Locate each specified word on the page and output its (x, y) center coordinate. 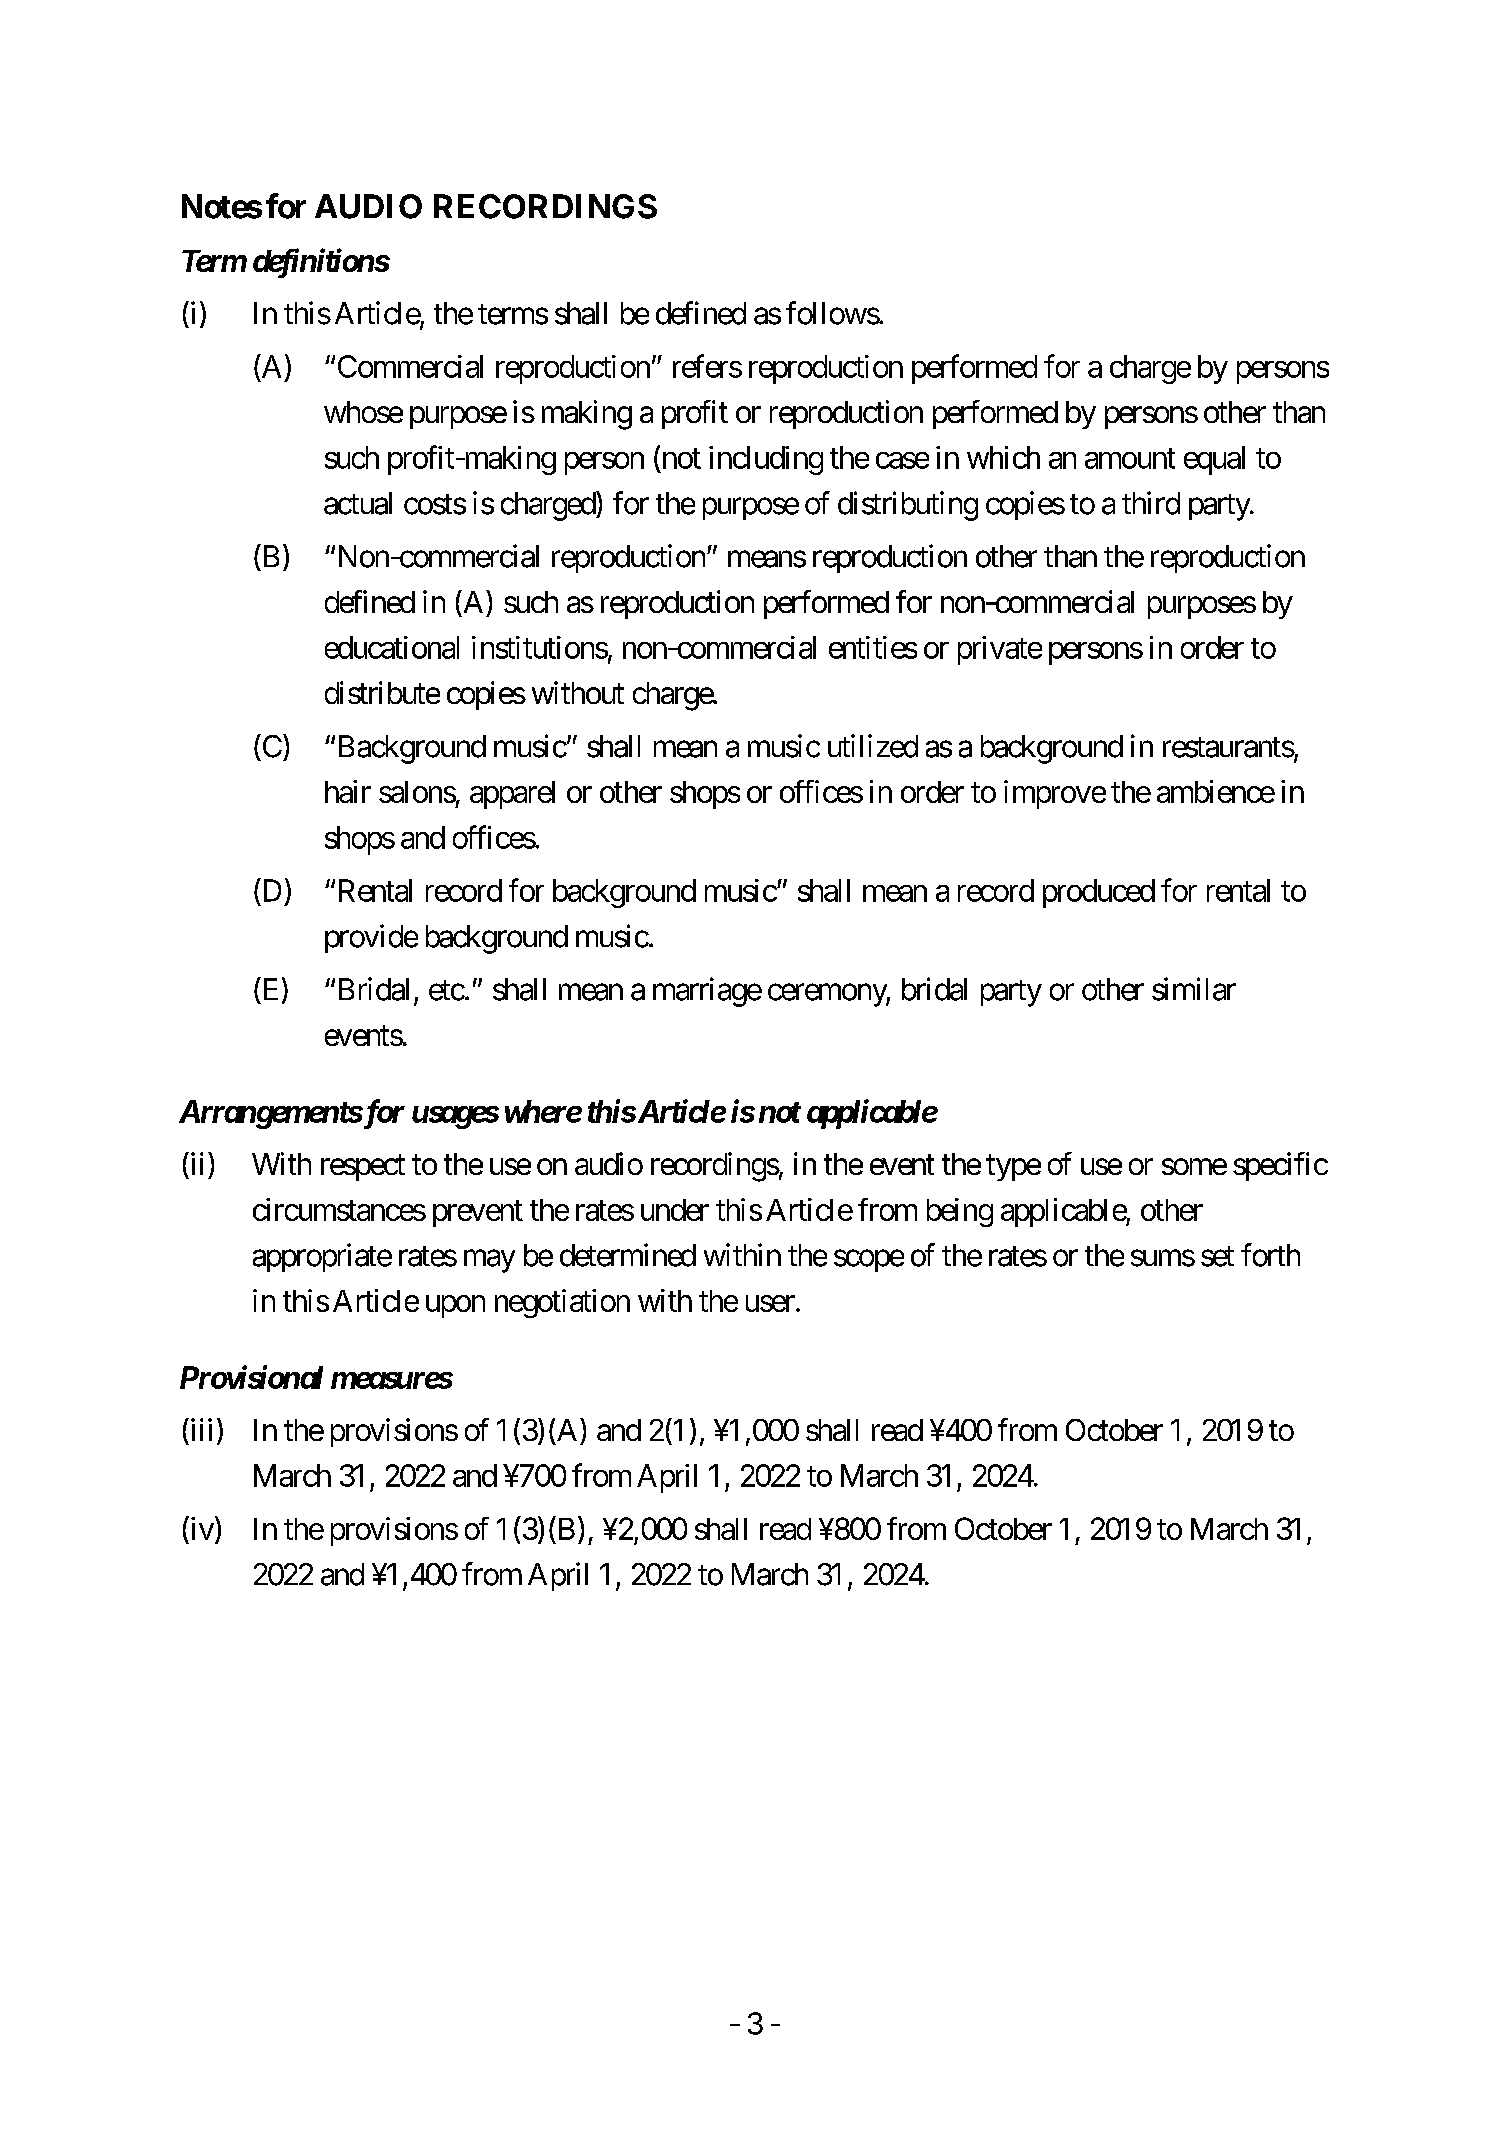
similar (1194, 989)
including (766, 460)
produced (1099, 893)
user (770, 1303)
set (1217, 1256)
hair (348, 791)
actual (358, 503)
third (1151, 503)
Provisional (251, 1377)
